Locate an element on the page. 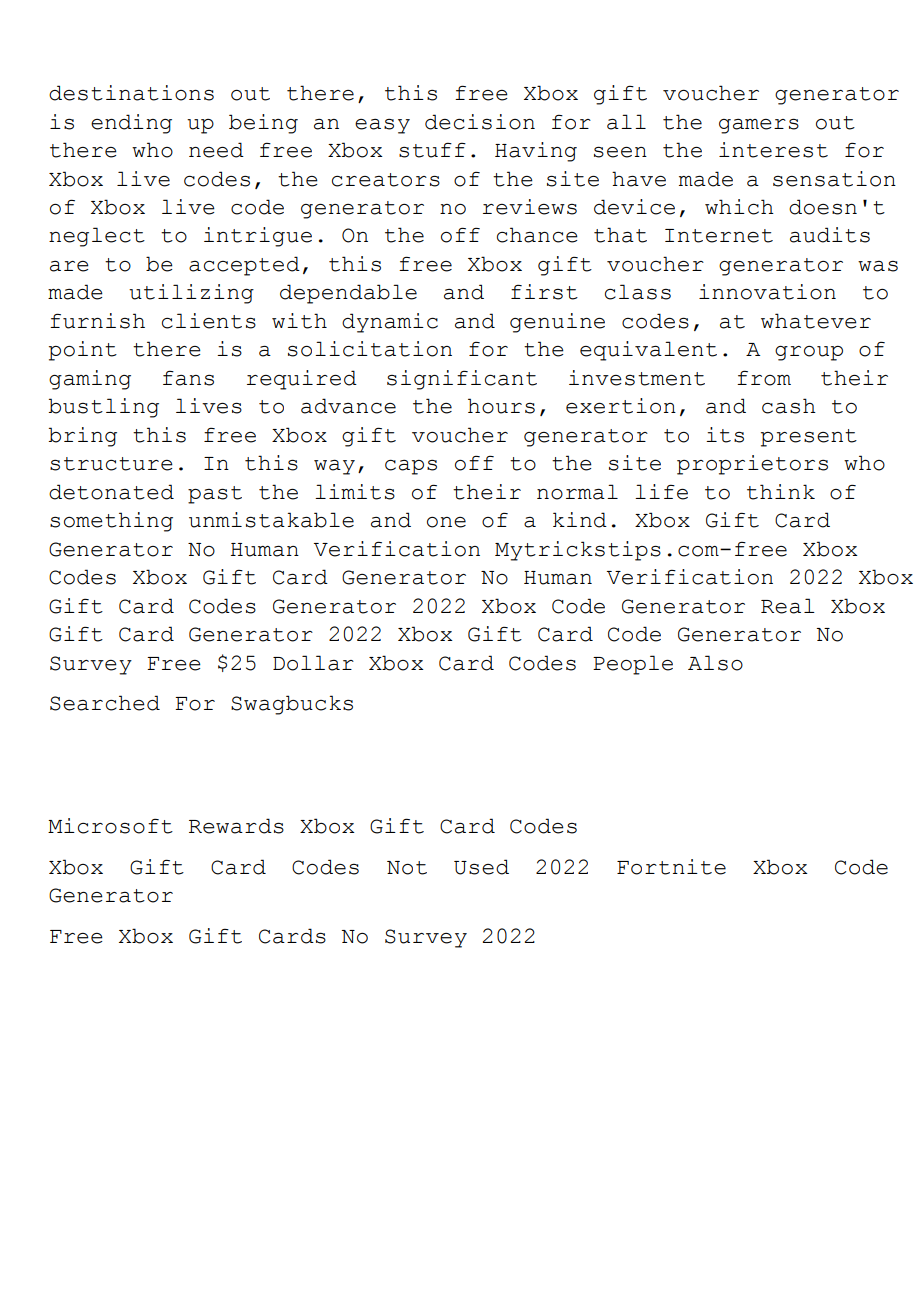 The height and width of the image is (1307, 924). ending is located at coordinates (131, 124).
